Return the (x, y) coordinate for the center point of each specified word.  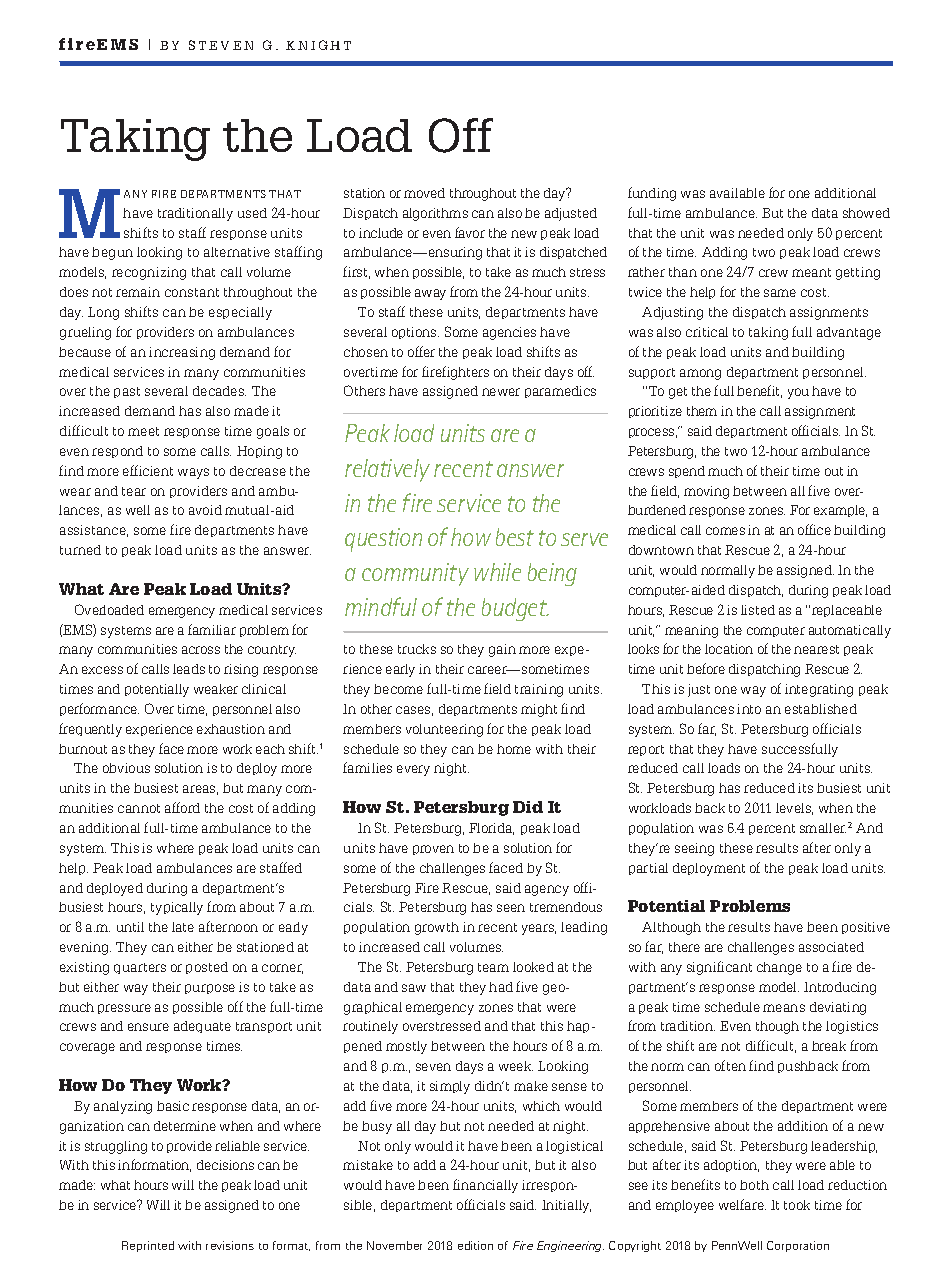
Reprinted (148, 1246)
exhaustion (231, 729)
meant (811, 272)
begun (112, 253)
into (749, 709)
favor (470, 232)
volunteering (444, 730)
